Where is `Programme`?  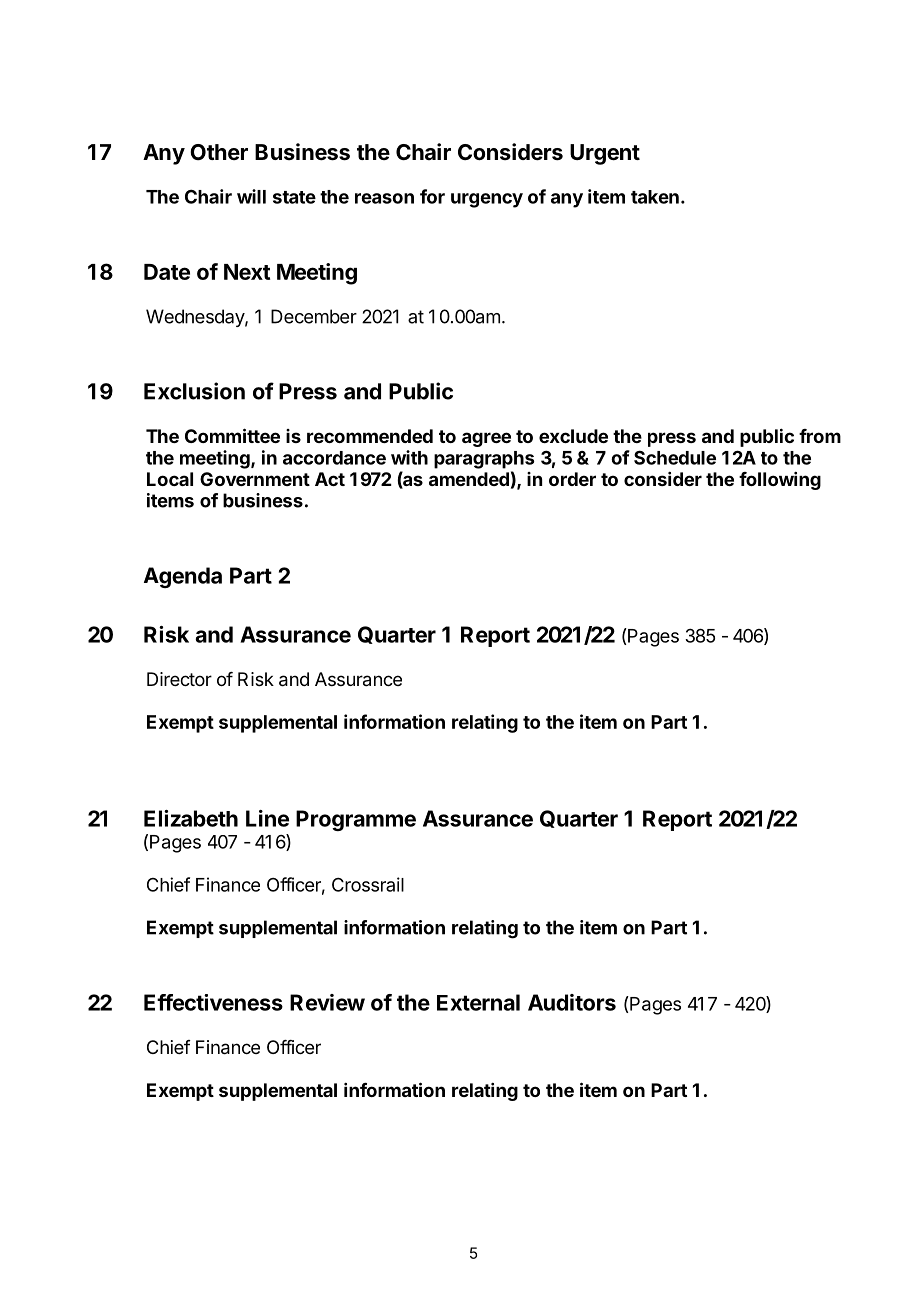
Programme is located at coordinates (356, 820).
